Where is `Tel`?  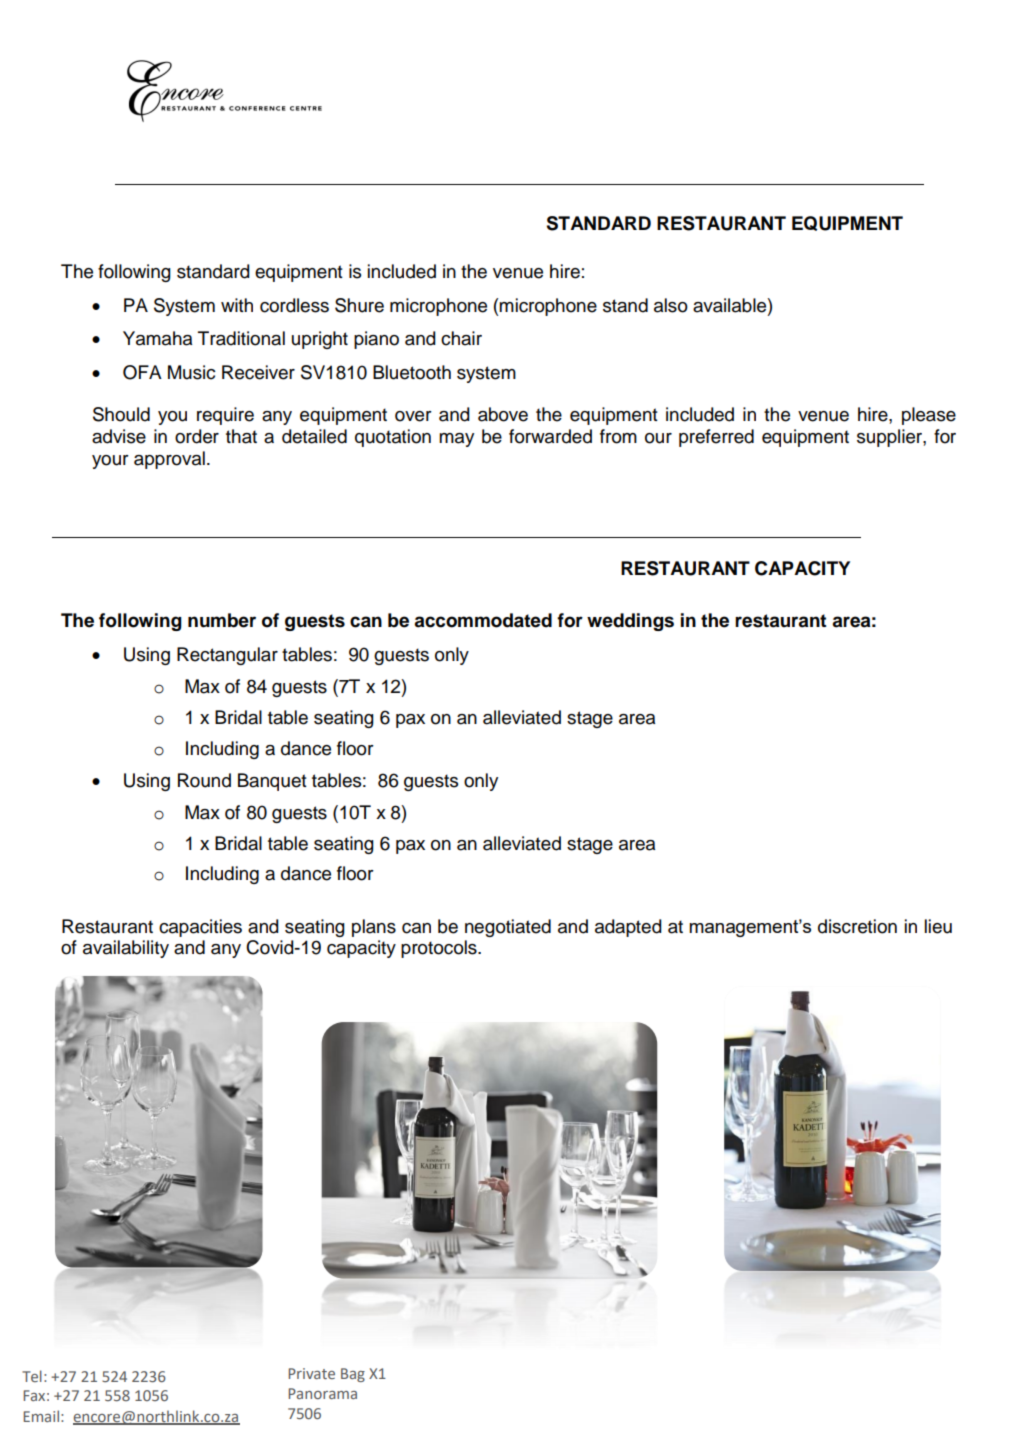 Tel is located at coordinates (32, 1376).
